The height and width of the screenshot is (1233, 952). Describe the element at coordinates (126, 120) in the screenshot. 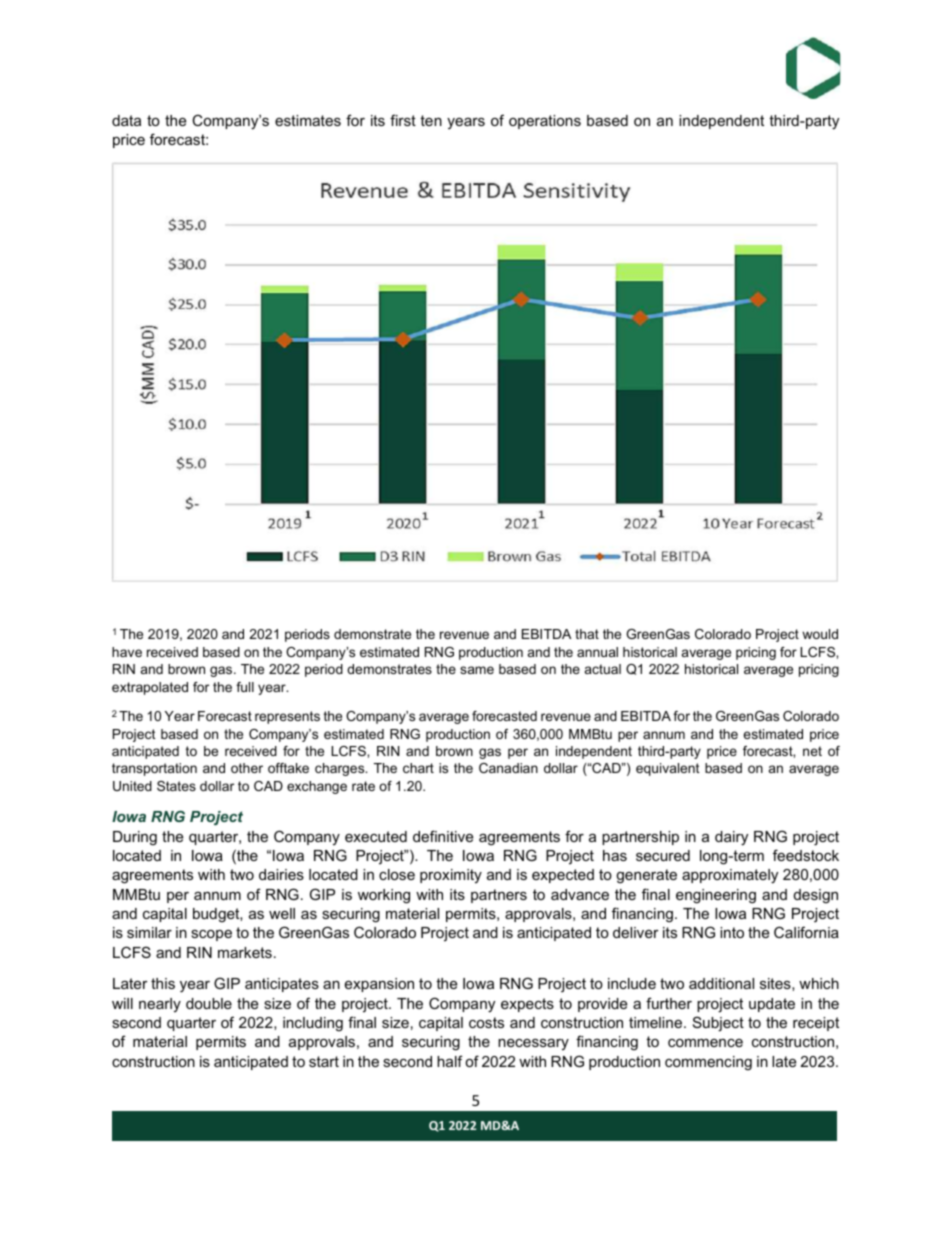

I see `data` at that location.
